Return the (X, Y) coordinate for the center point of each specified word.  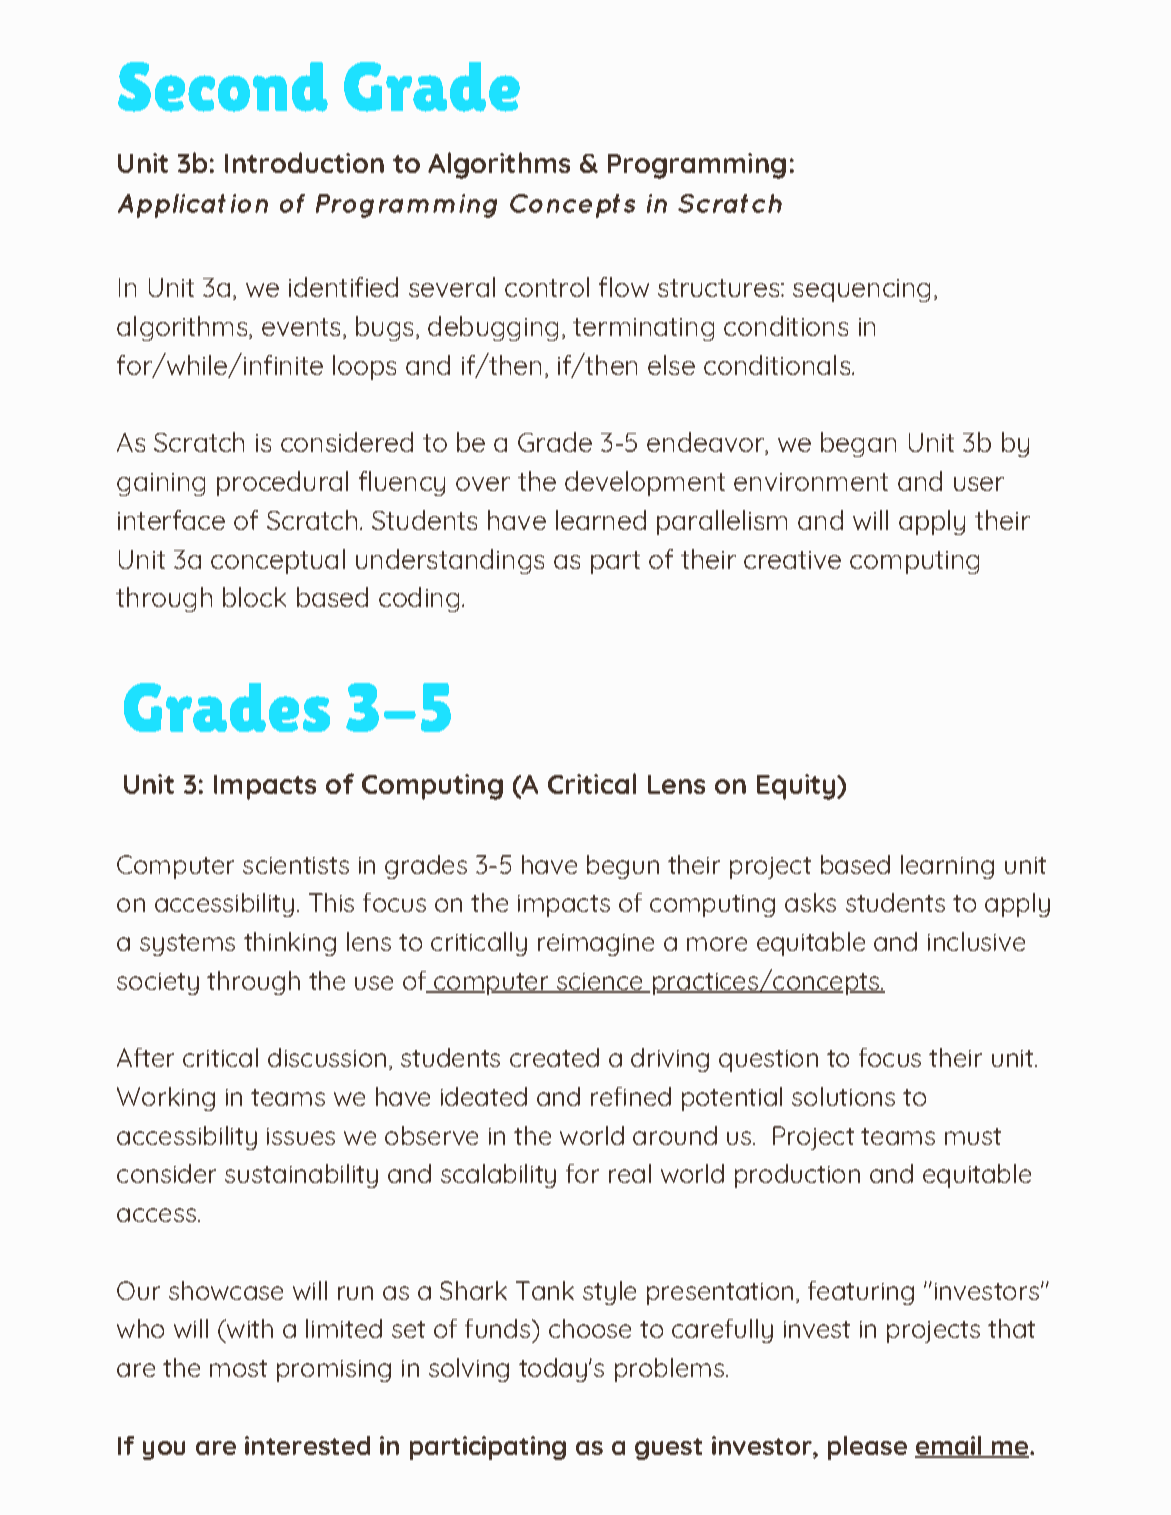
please (867, 1448)
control (547, 287)
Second (223, 87)
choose (590, 1328)
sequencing (861, 290)
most (238, 1368)
